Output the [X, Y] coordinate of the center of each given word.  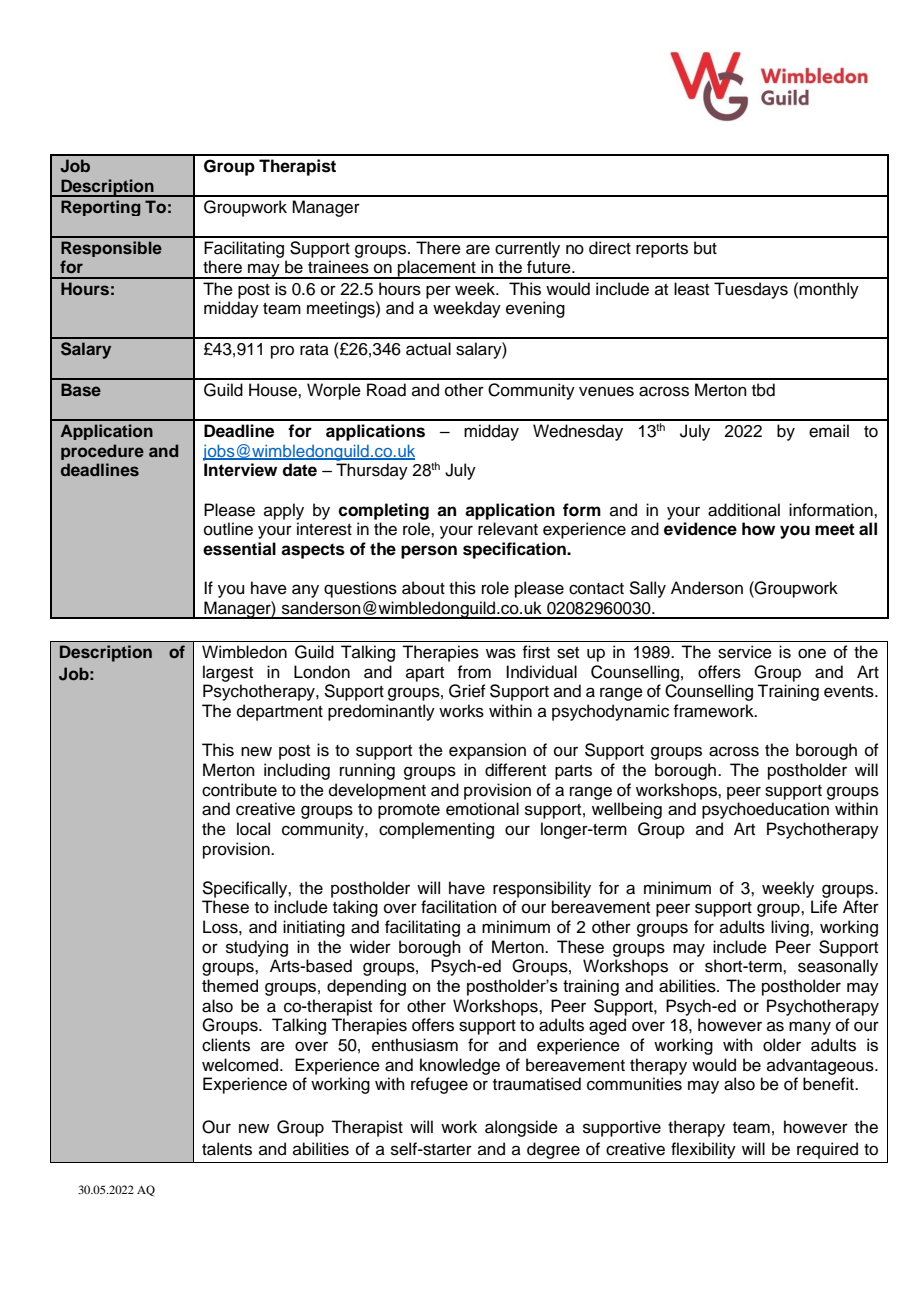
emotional [482, 809]
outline [228, 529]
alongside [521, 1128]
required [827, 1150]
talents [227, 1149]
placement [437, 269]
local [253, 829]
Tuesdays [751, 290]
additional [744, 510]
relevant [508, 529]
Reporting [100, 208]
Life [824, 907]
